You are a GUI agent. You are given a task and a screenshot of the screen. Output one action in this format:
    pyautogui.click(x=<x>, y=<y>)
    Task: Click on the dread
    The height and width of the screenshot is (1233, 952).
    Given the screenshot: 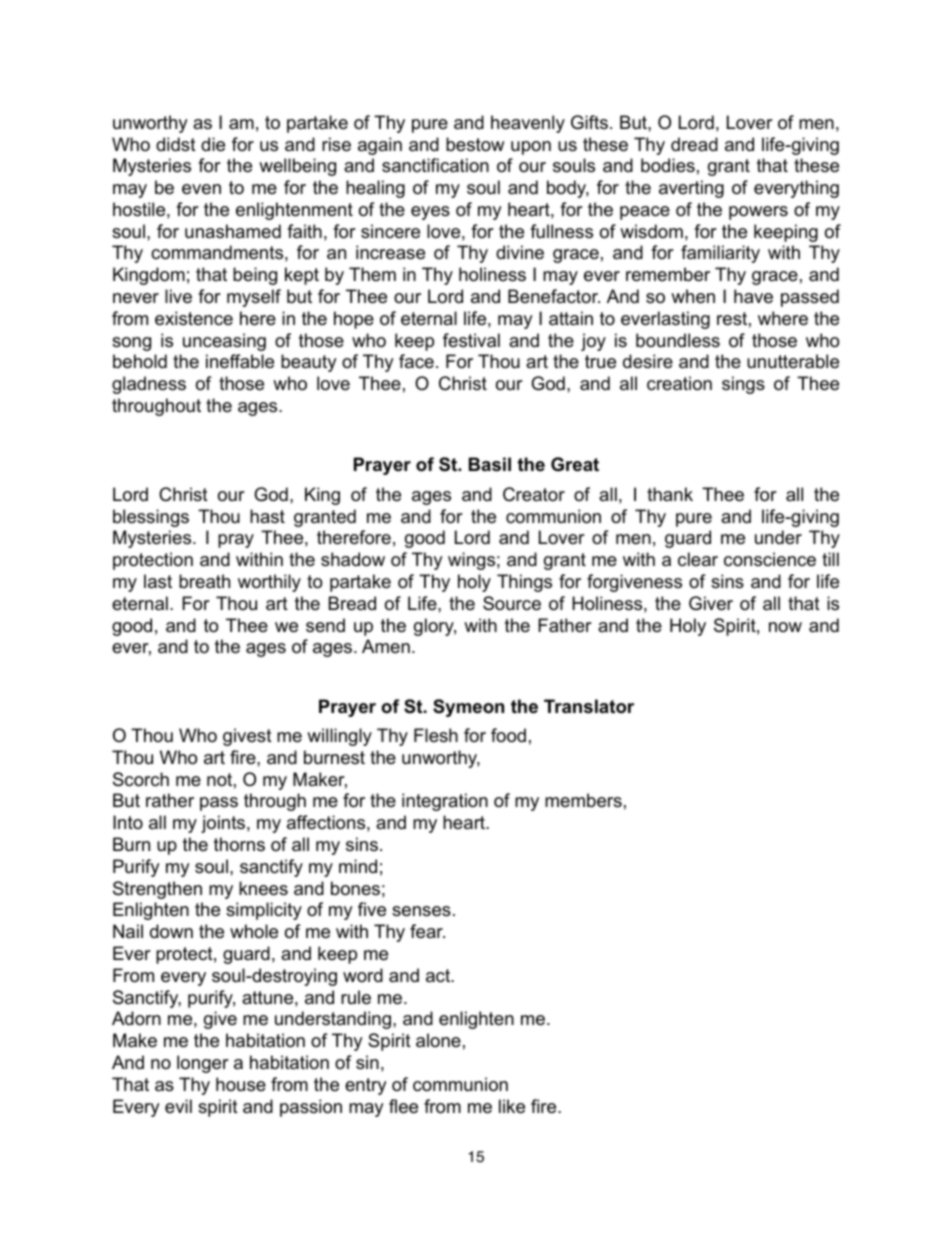 What is the action you would take?
    pyautogui.click(x=694, y=144)
